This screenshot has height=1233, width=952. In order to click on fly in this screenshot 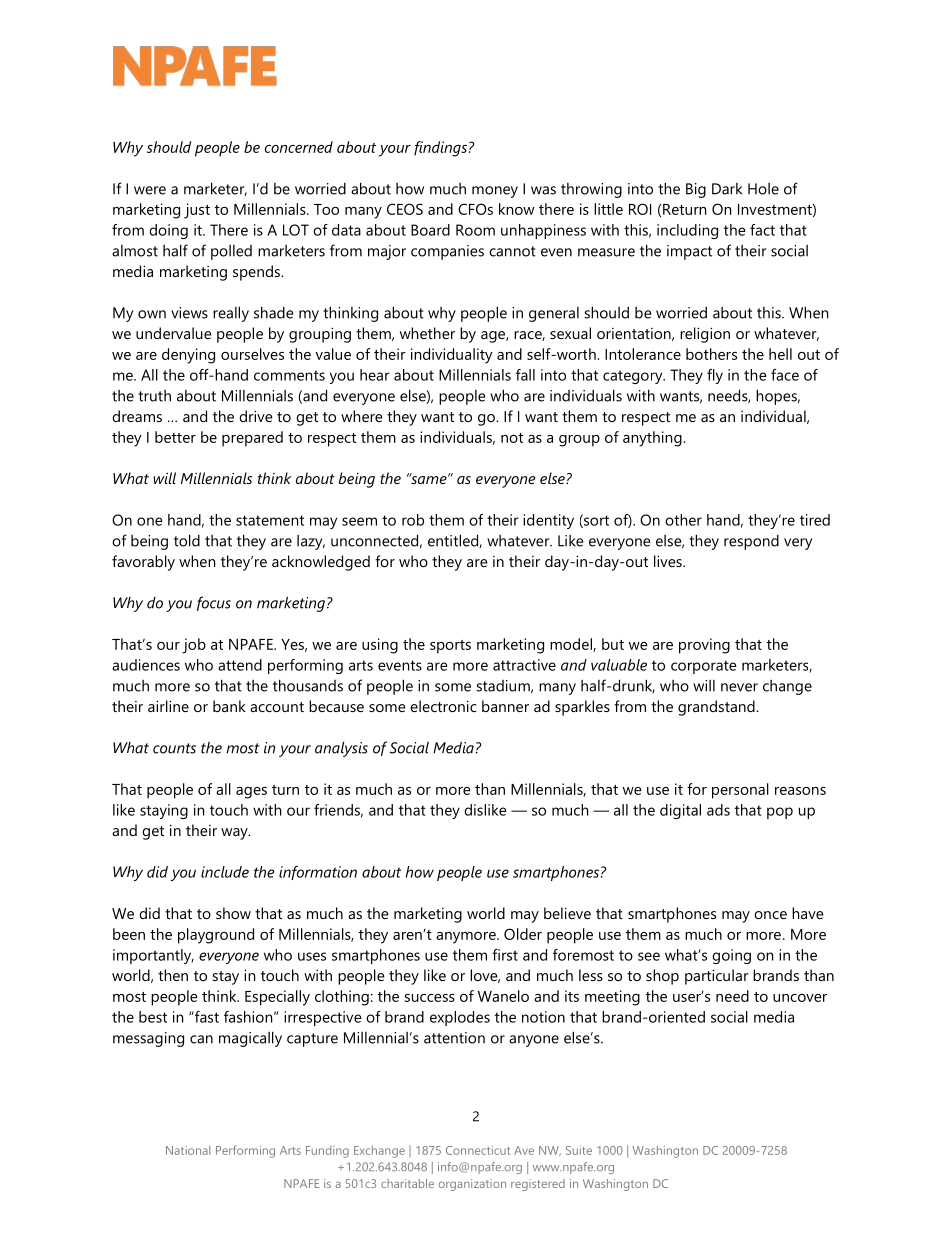, I will do `click(715, 376)`.
